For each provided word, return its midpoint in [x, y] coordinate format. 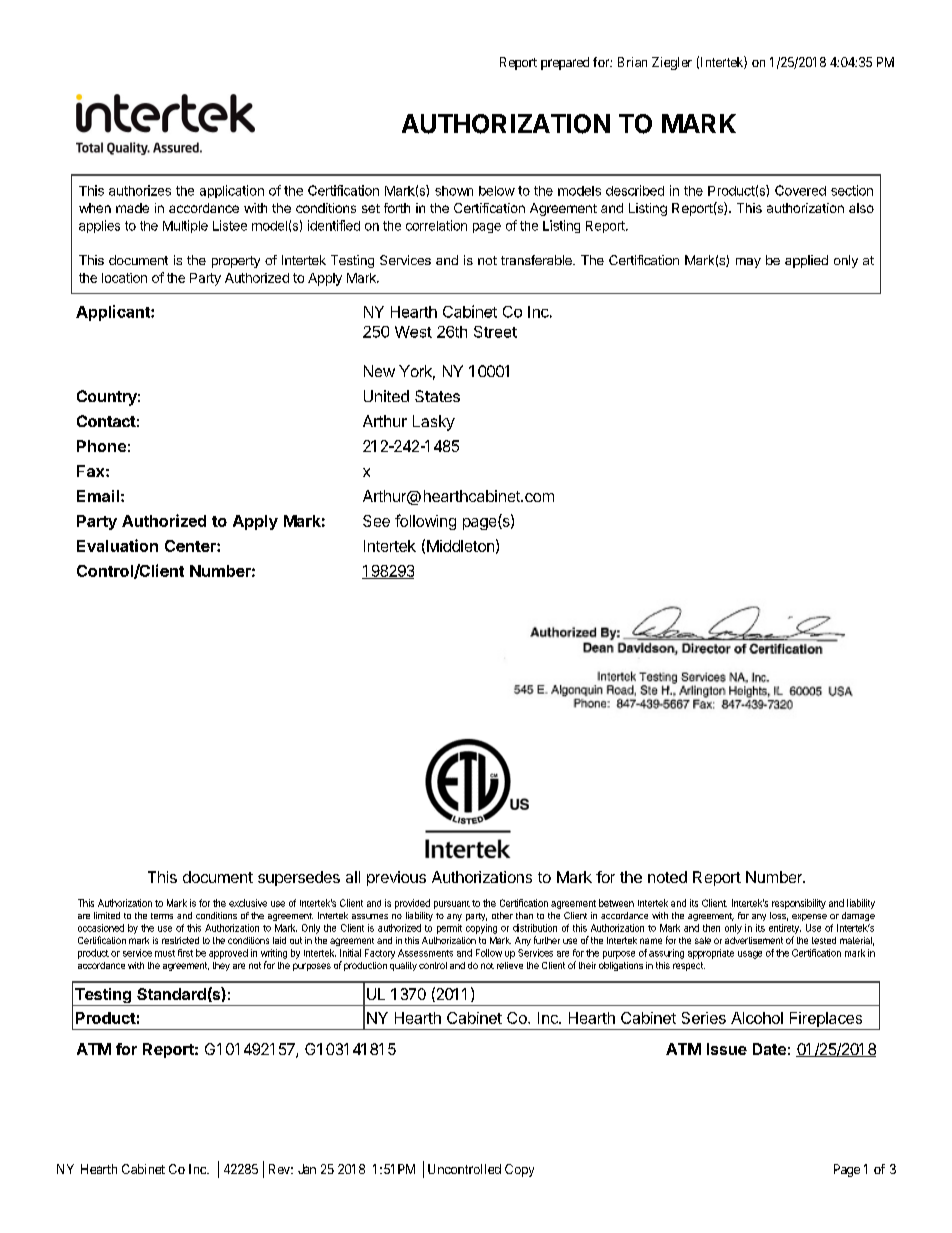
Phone [101, 446]
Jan [307, 1169]
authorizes [140, 190]
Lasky [434, 423]
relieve [510, 965]
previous [396, 878]
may [748, 263]
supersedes [299, 878]
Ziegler [672, 63]
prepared [565, 63]
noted [667, 877]
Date [769, 1049]
